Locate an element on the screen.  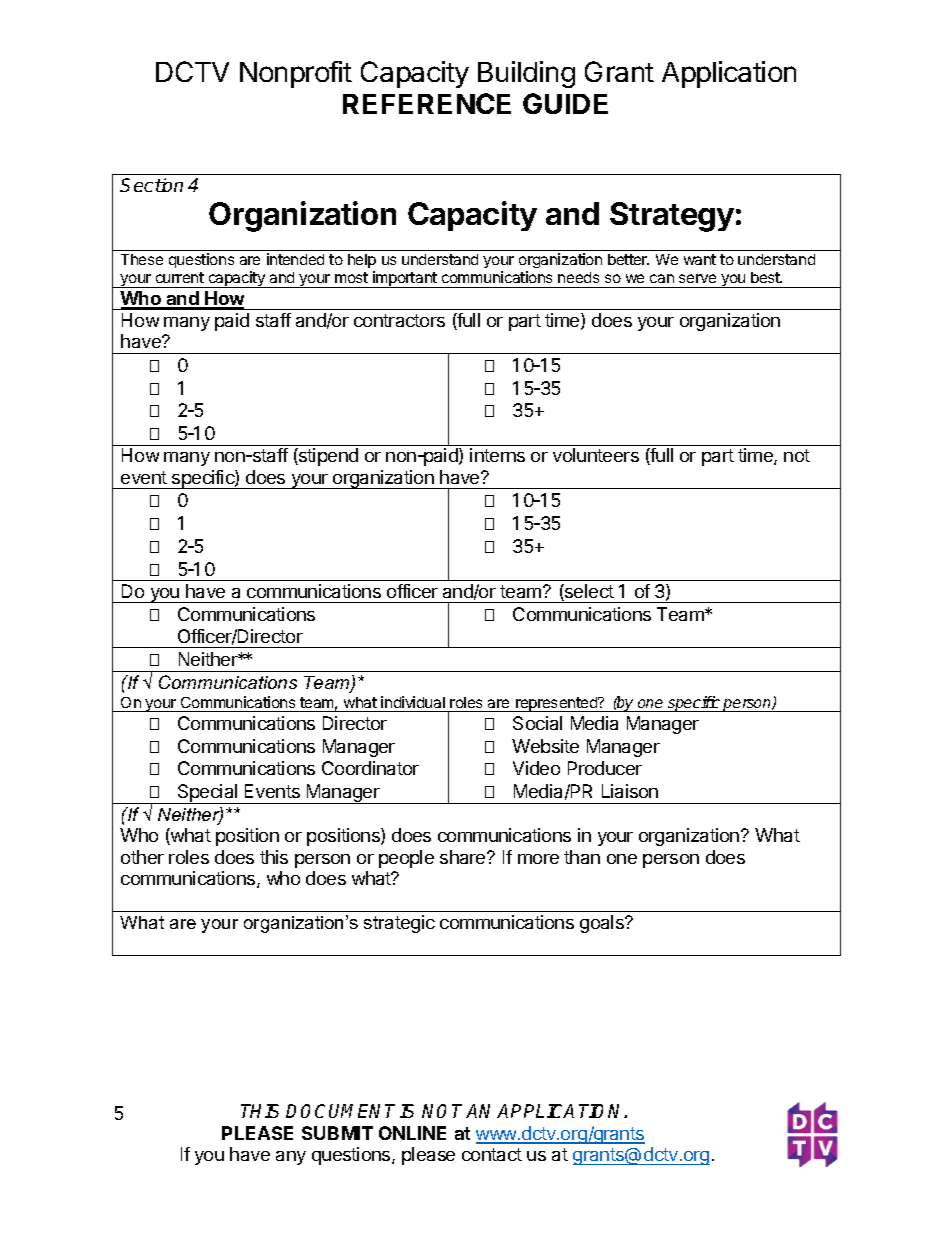
share is located at coordinates (464, 857).
